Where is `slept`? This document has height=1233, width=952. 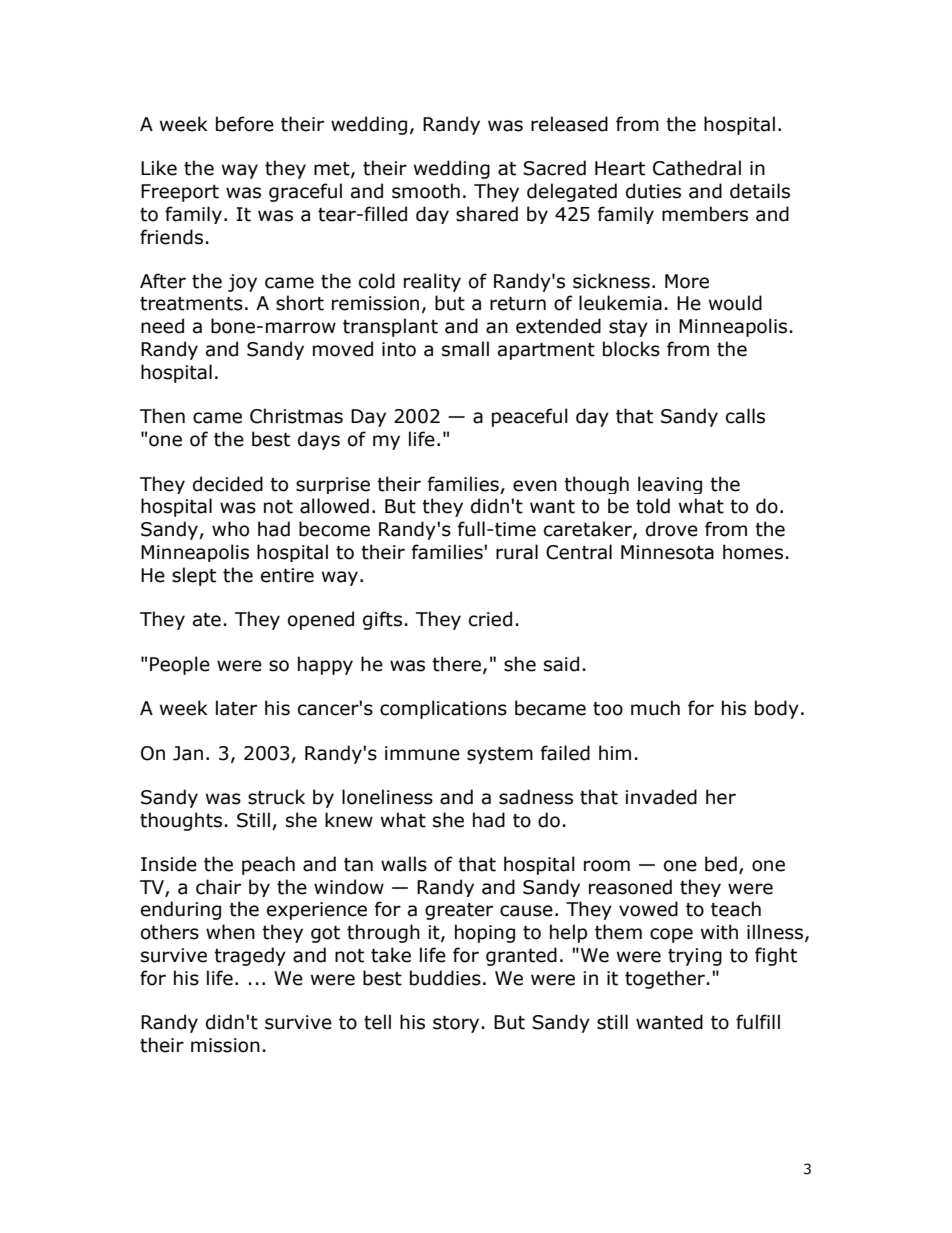 slept is located at coordinates (194, 576).
